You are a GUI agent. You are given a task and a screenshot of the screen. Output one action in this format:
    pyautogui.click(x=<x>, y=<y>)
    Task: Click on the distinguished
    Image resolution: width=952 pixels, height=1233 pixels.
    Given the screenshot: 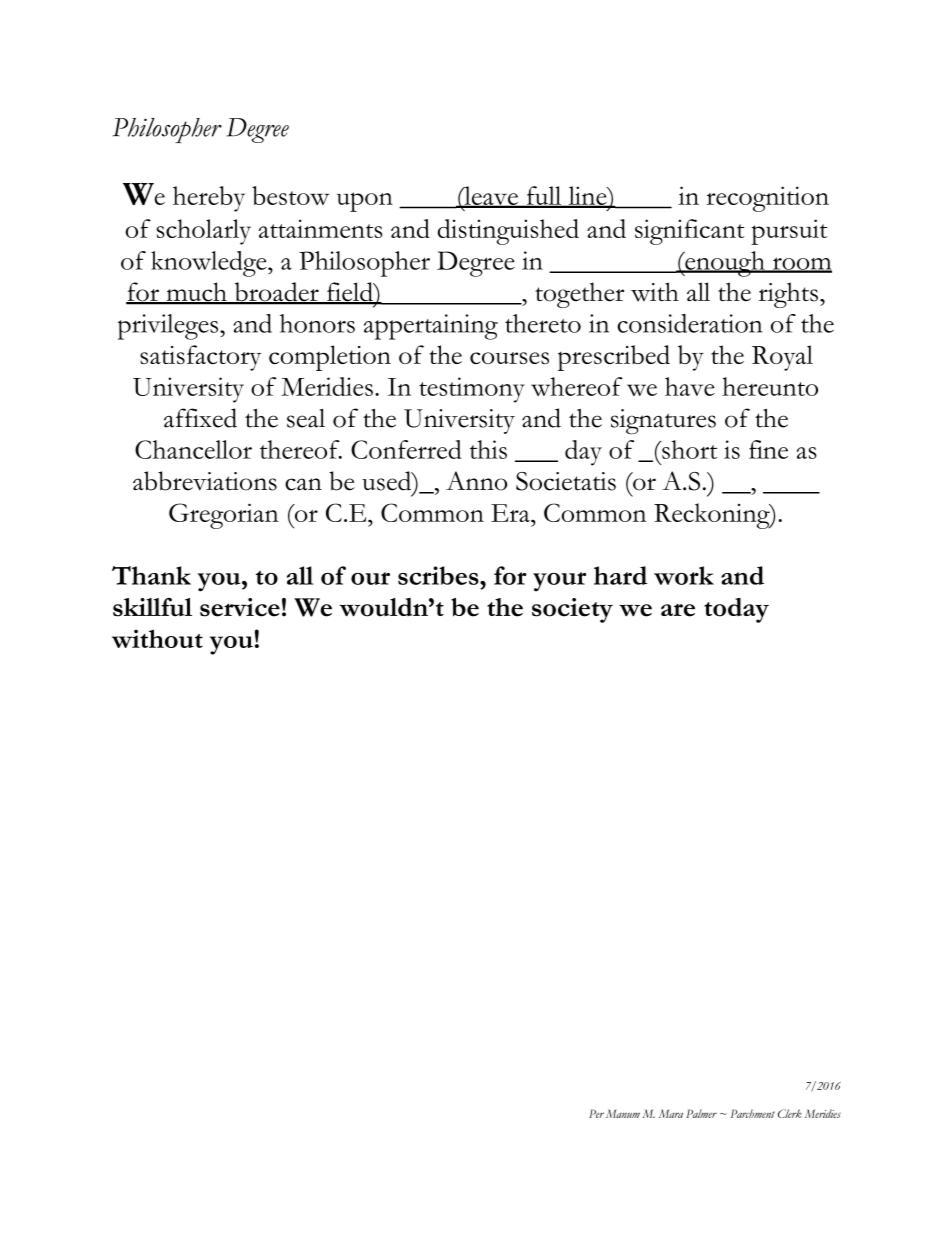 What is the action you would take?
    pyautogui.click(x=508, y=232)
